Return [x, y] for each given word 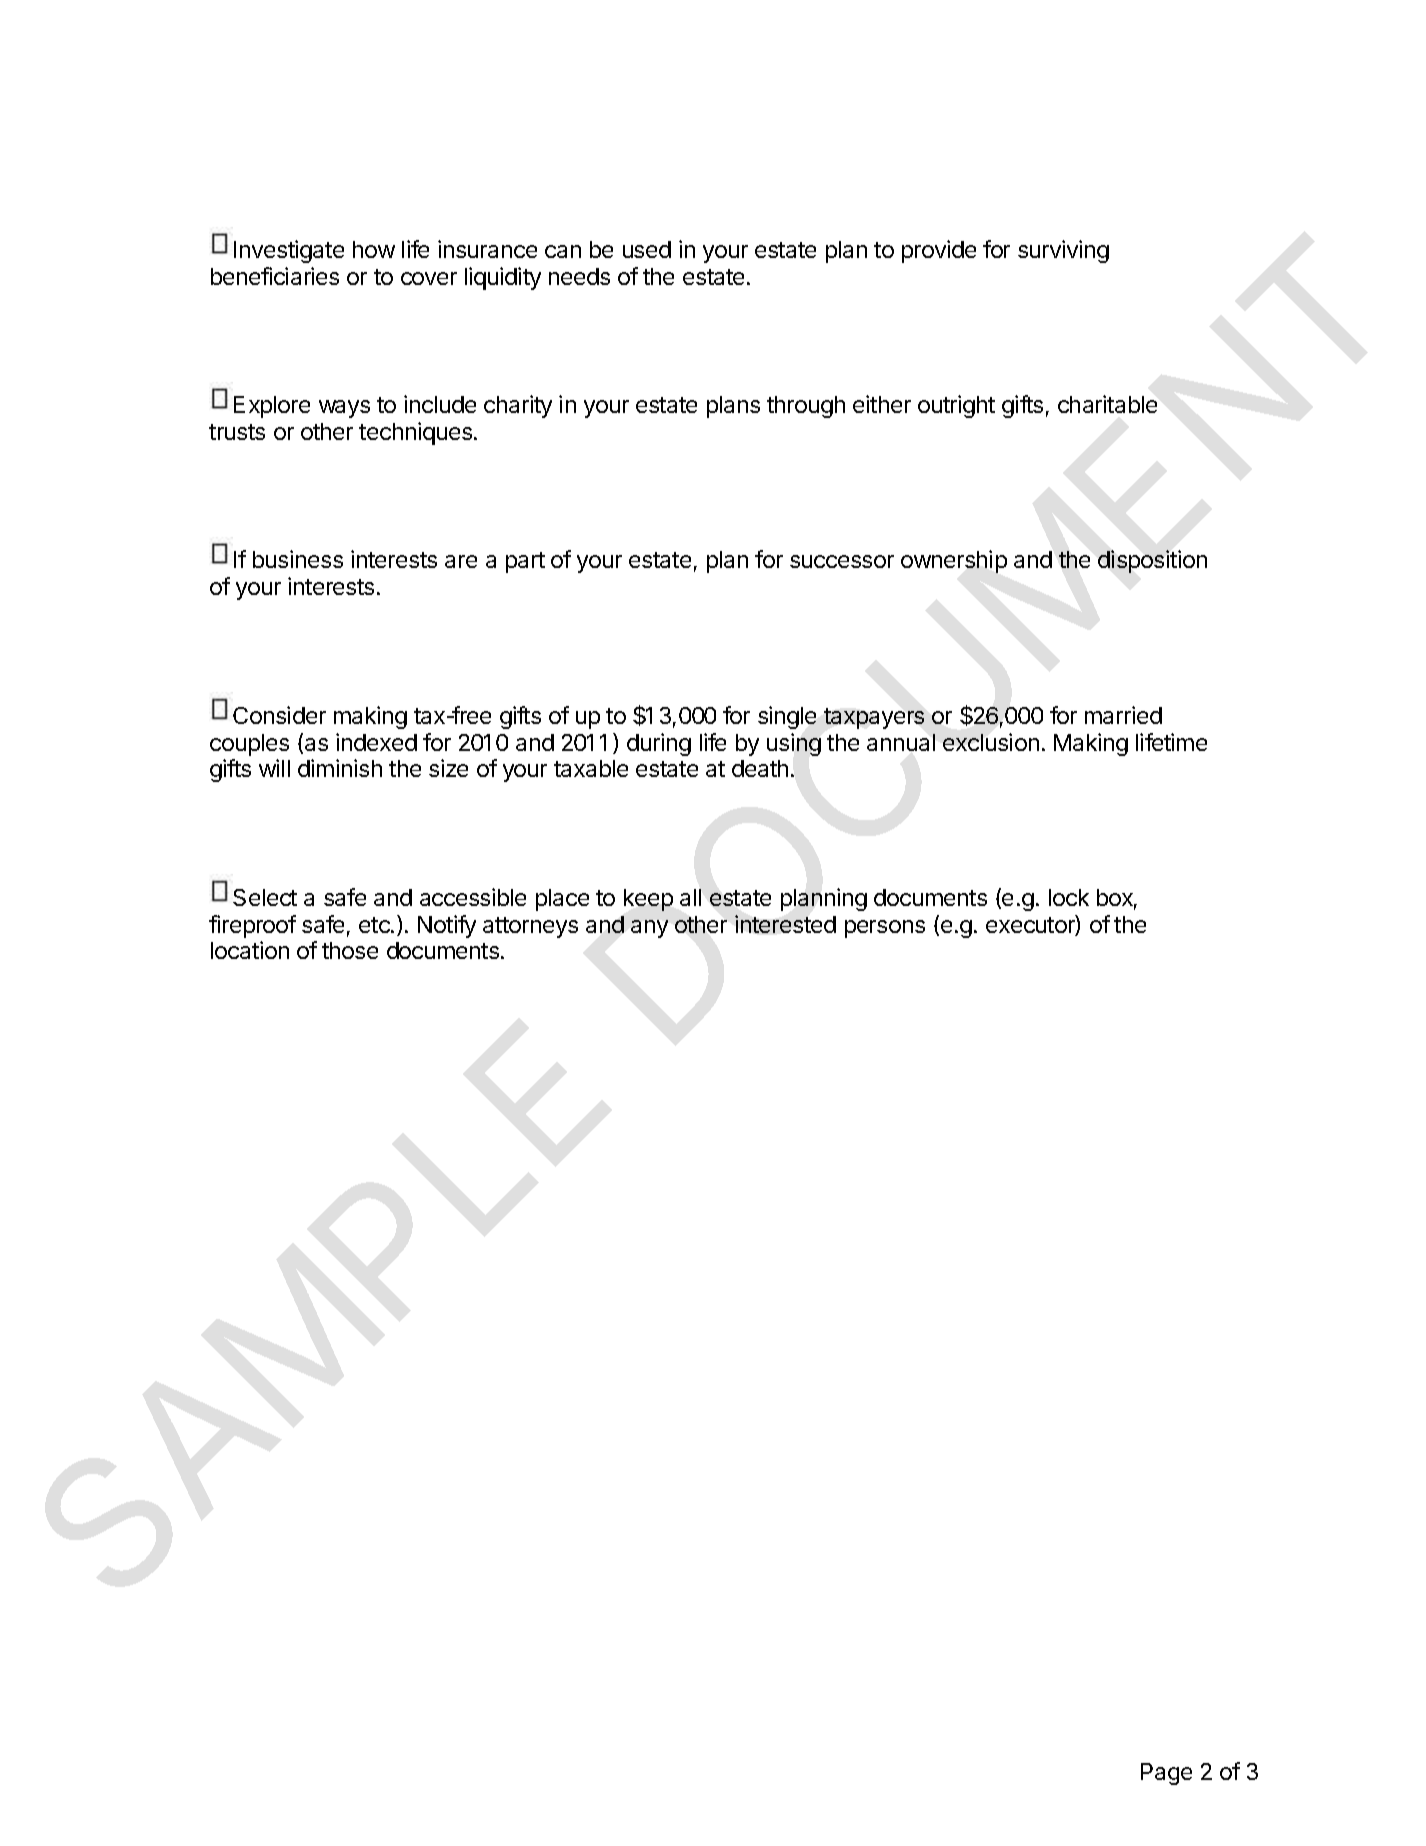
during [659, 744]
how [374, 249]
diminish [340, 768]
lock [1069, 897]
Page [1166, 1774]
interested [785, 924]
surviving [1063, 251]
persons [885, 929]
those [350, 950]
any [649, 929]
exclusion [991, 742]
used [647, 249]
